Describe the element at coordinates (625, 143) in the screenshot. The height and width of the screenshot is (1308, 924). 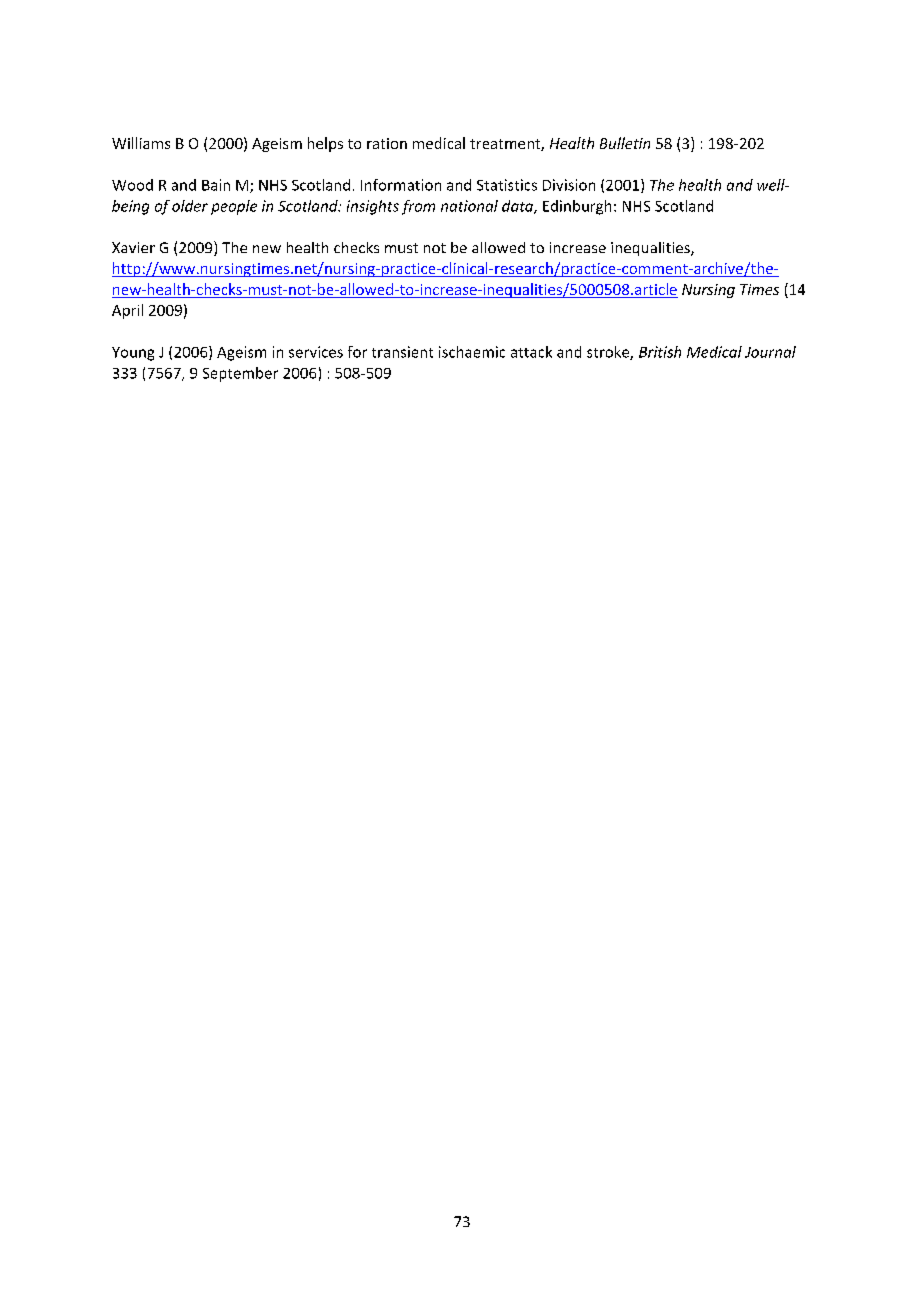
I see `Bulletin` at that location.
